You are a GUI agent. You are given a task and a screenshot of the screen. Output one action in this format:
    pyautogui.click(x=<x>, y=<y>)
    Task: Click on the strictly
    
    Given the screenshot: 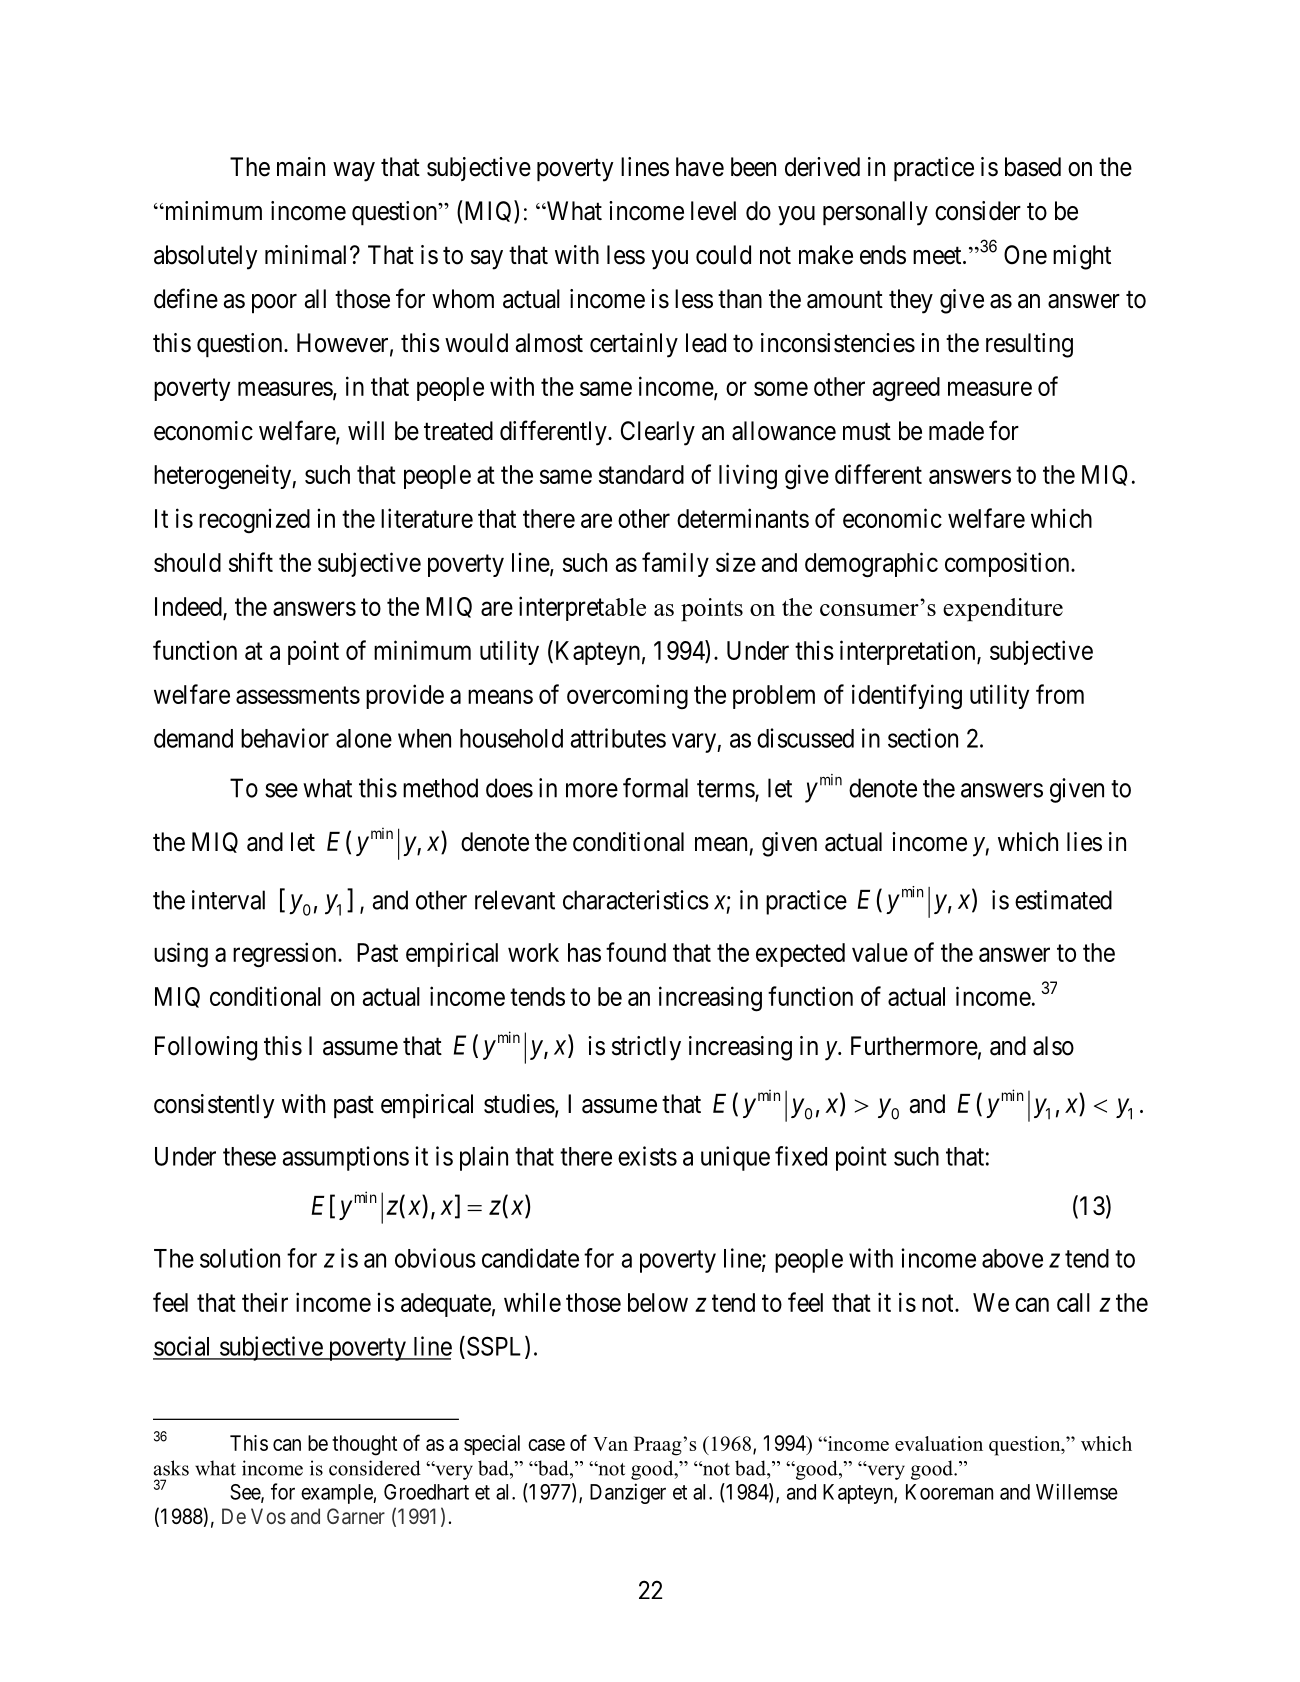 What is the action you would take?
    pyautogui.click(x=646, y=1048)
